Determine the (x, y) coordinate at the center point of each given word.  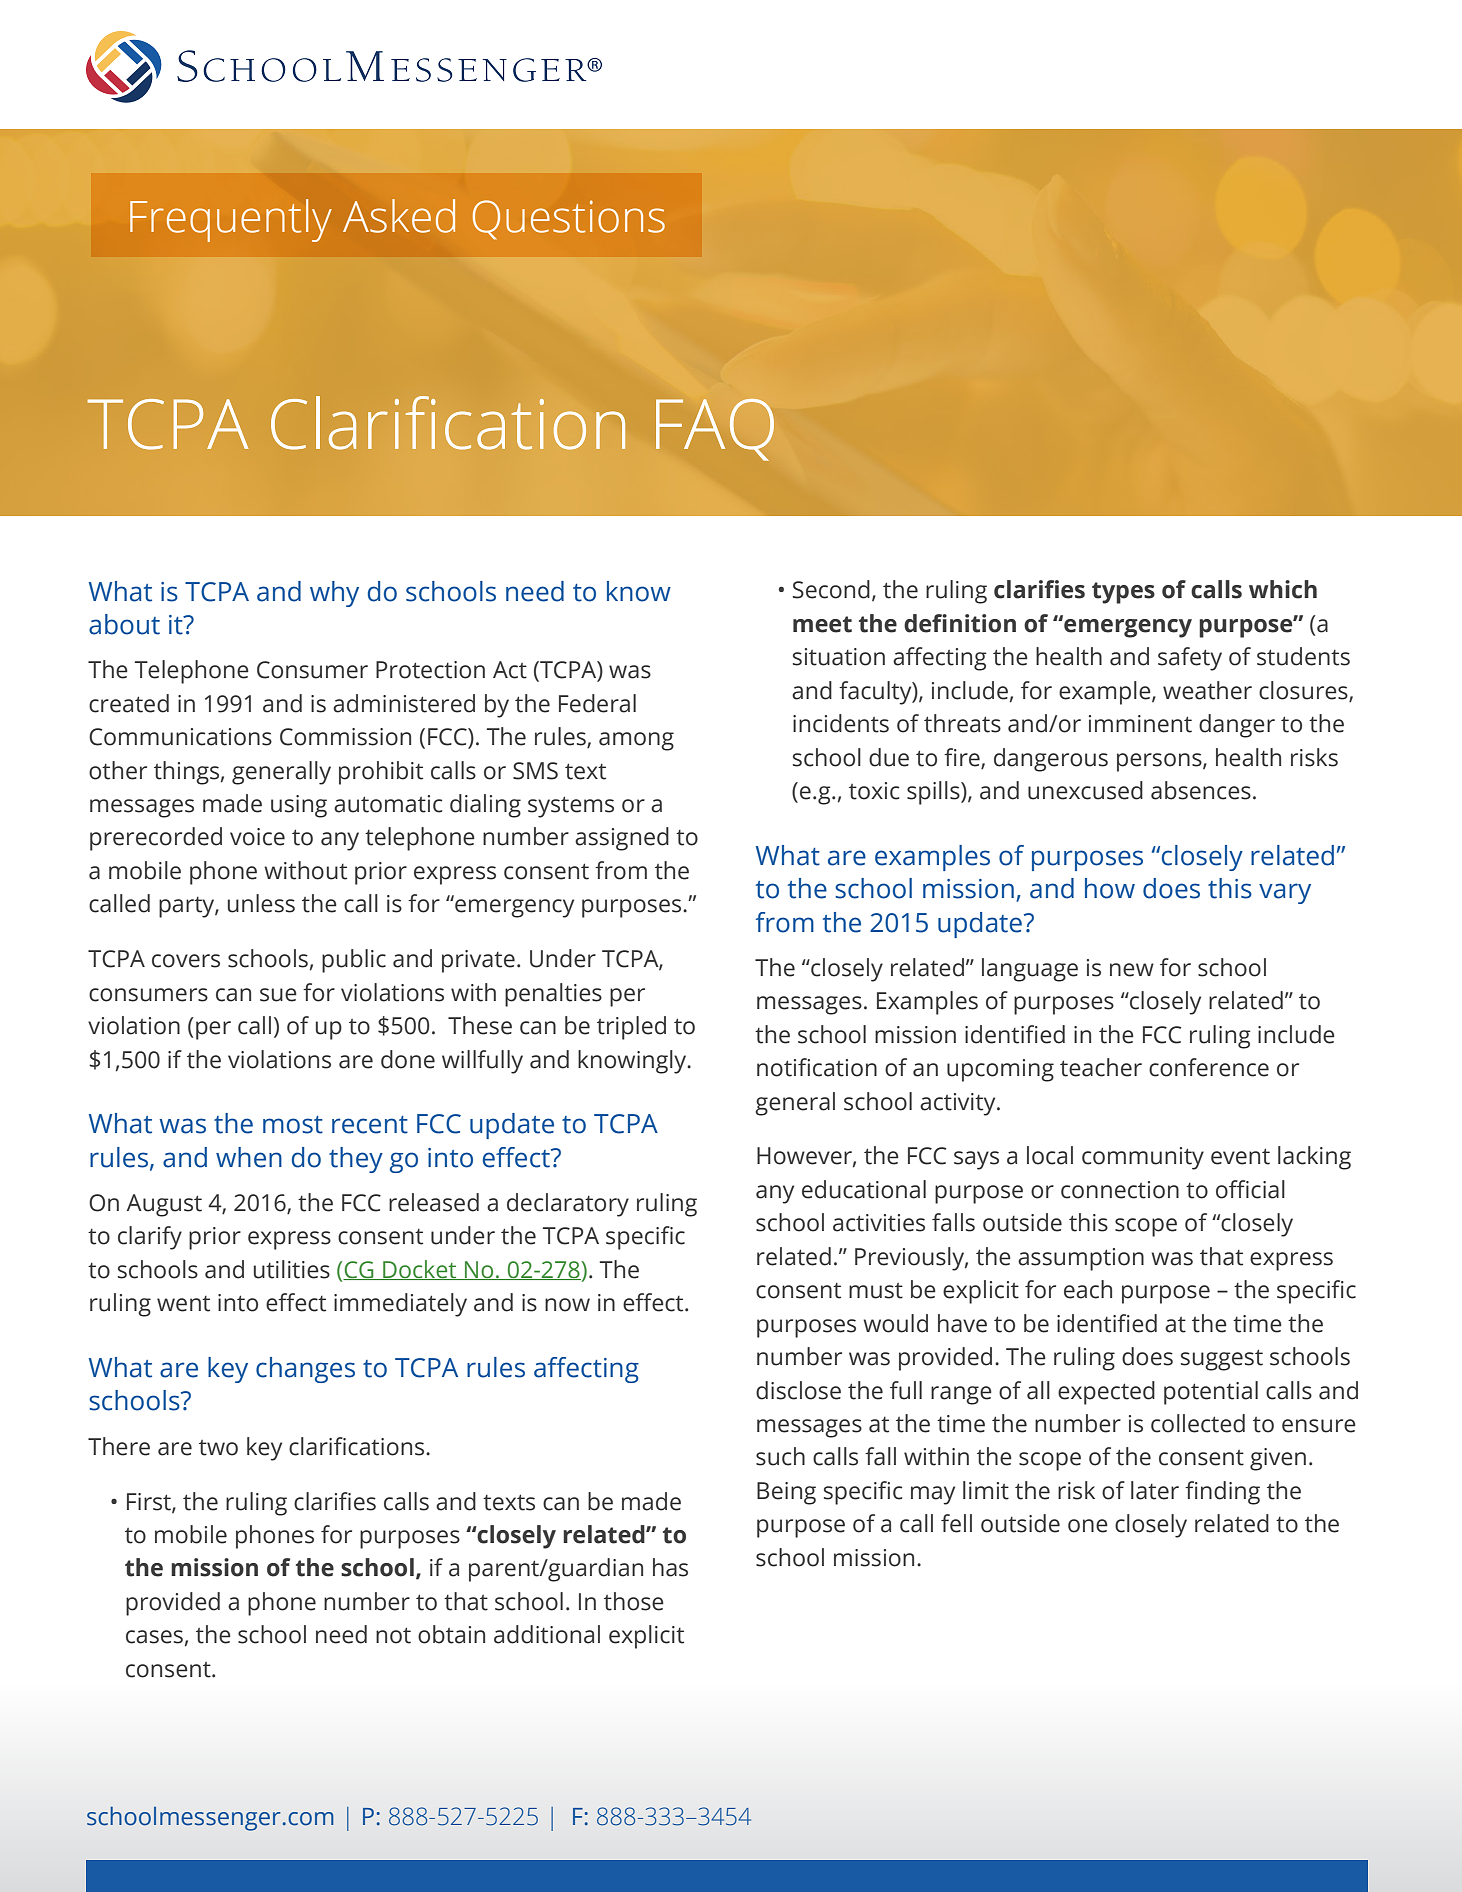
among (636, 741)
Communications (180, 737)
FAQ (715, 430)
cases (154, 1637)
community (1143, 1158)
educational (864, 1189)
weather (1207, 690)
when (249, 1157)
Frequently (231, 220)
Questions (569, 220)
